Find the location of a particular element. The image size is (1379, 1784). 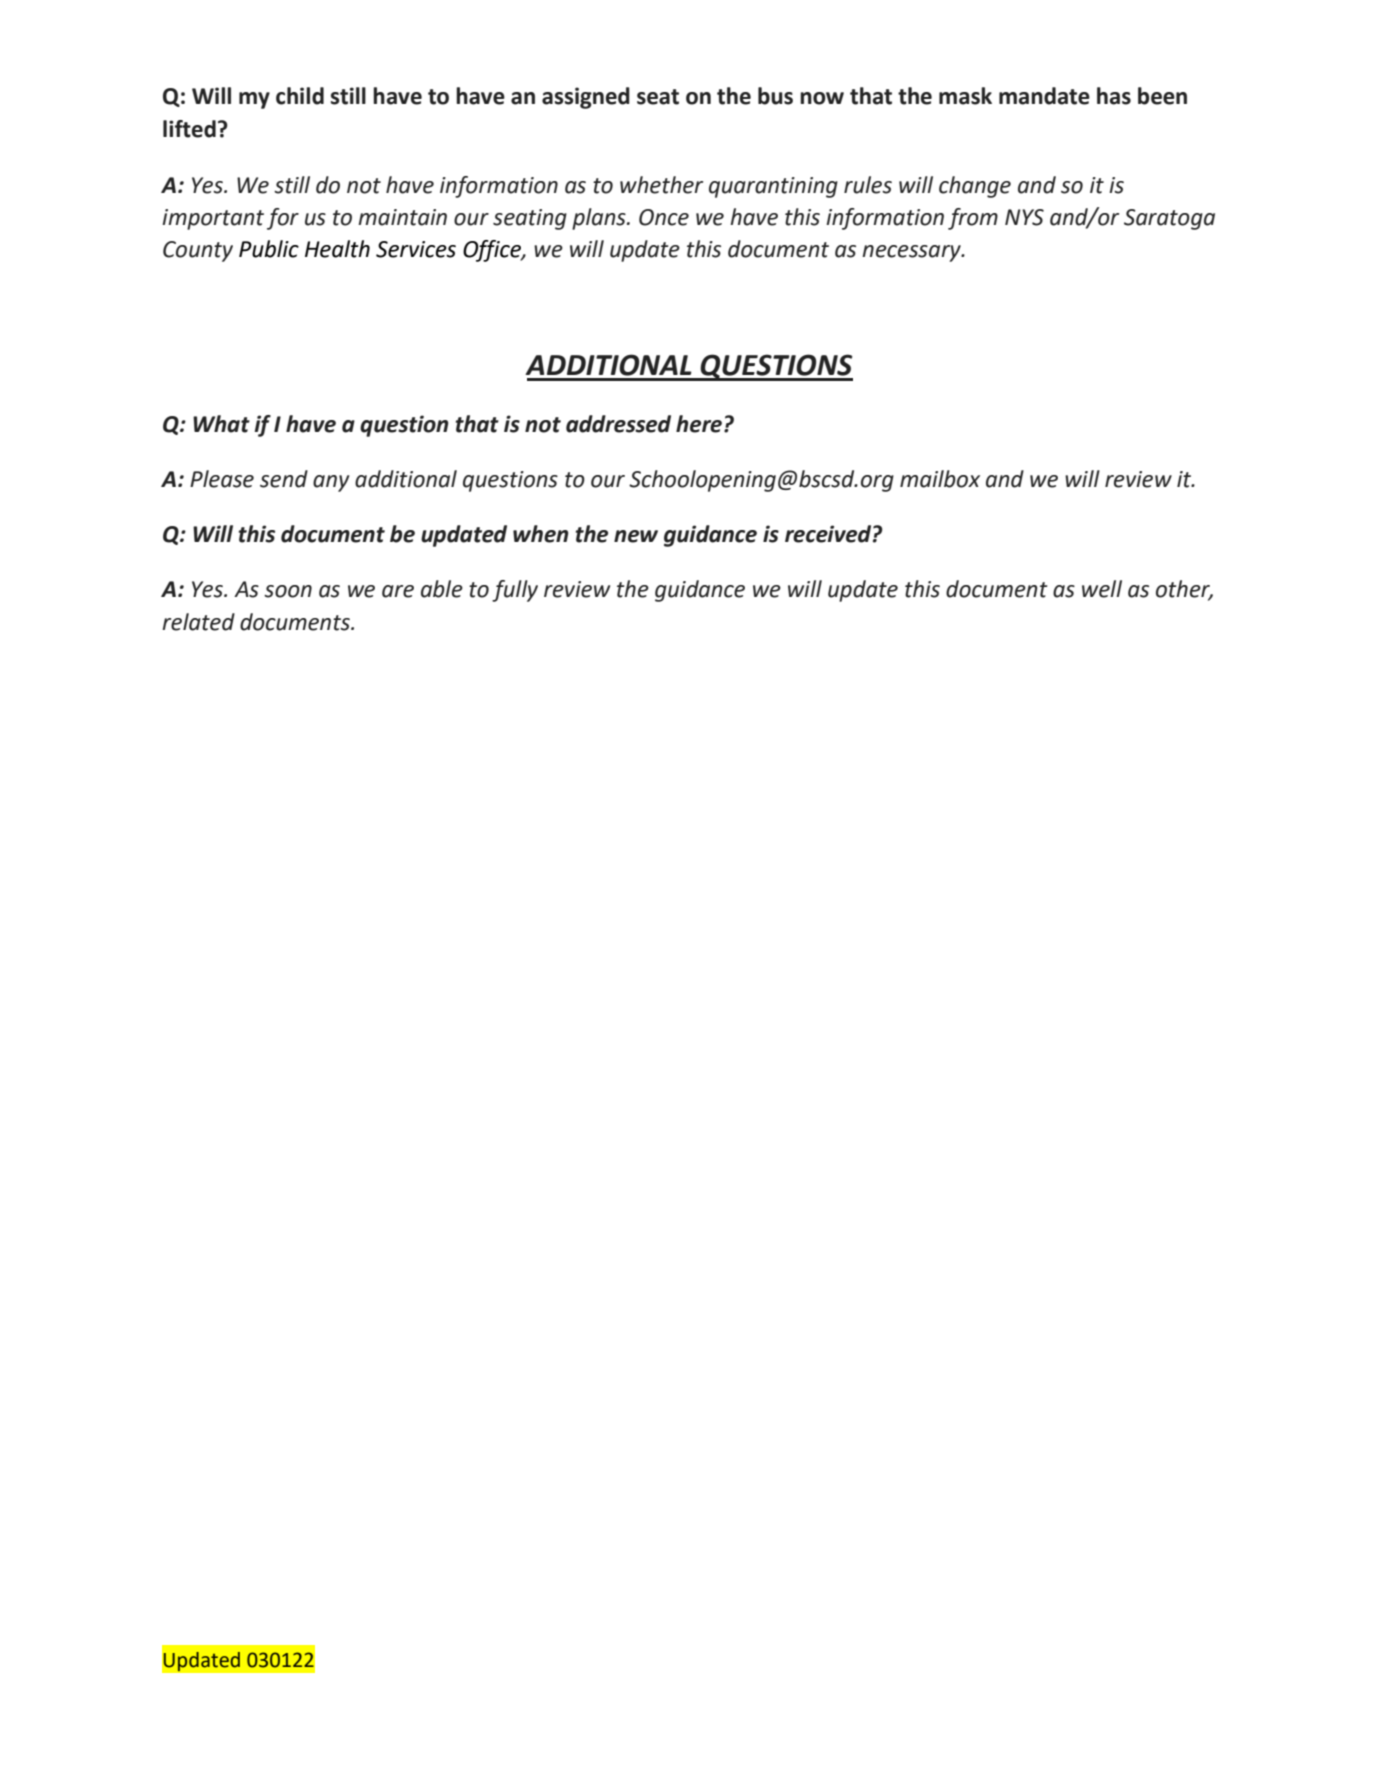

Once is located at coordinates (664, 217).
